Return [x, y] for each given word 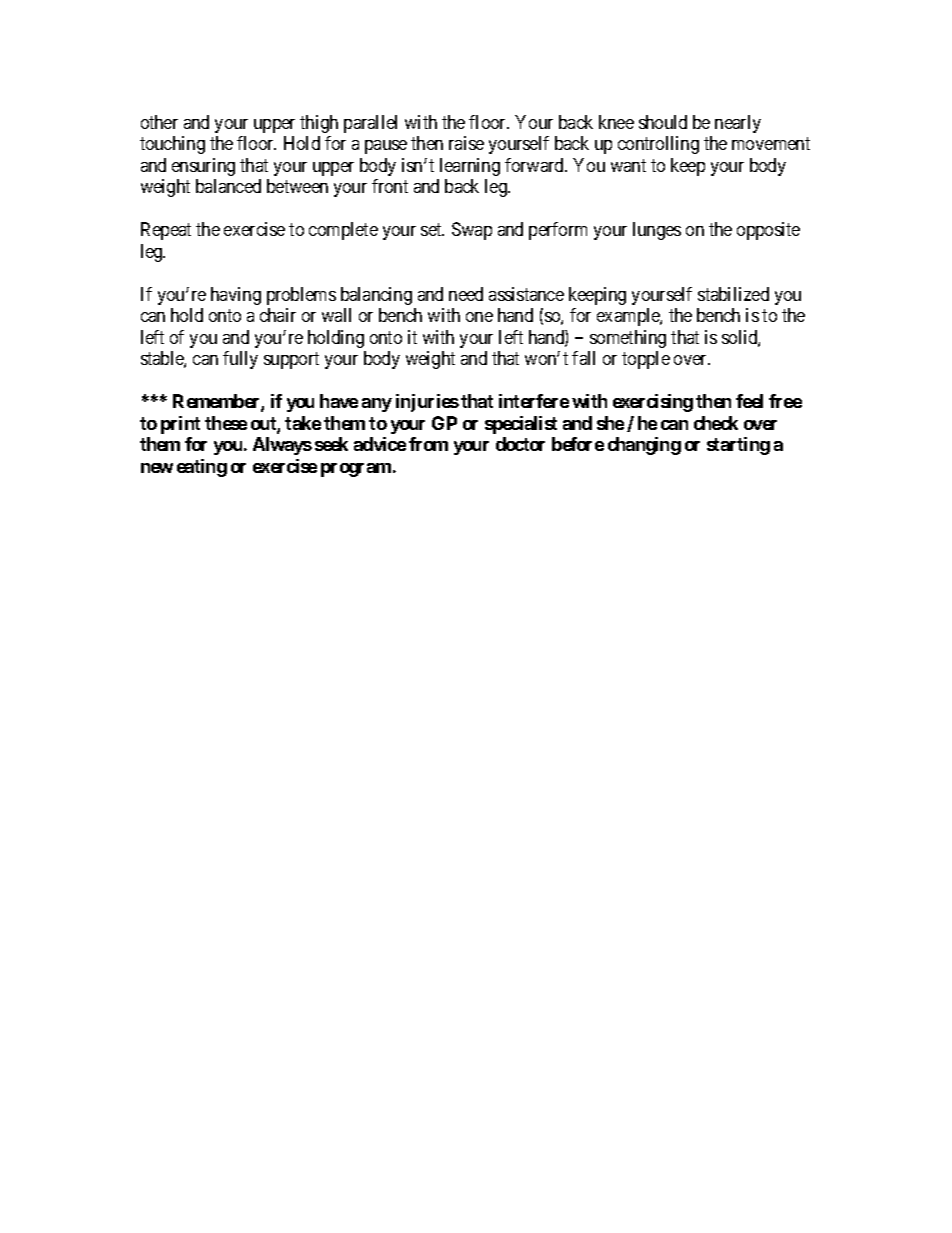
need [466, 294]
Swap [472, 231]
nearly [738, 124]
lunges [657, 231]
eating [202, 468]
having [236, 296]
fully [240, 360]
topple [646, 360]
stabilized [733, 294]
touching [172, 145]
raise [466, 143]
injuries [427, 403]
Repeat [166, 231]
